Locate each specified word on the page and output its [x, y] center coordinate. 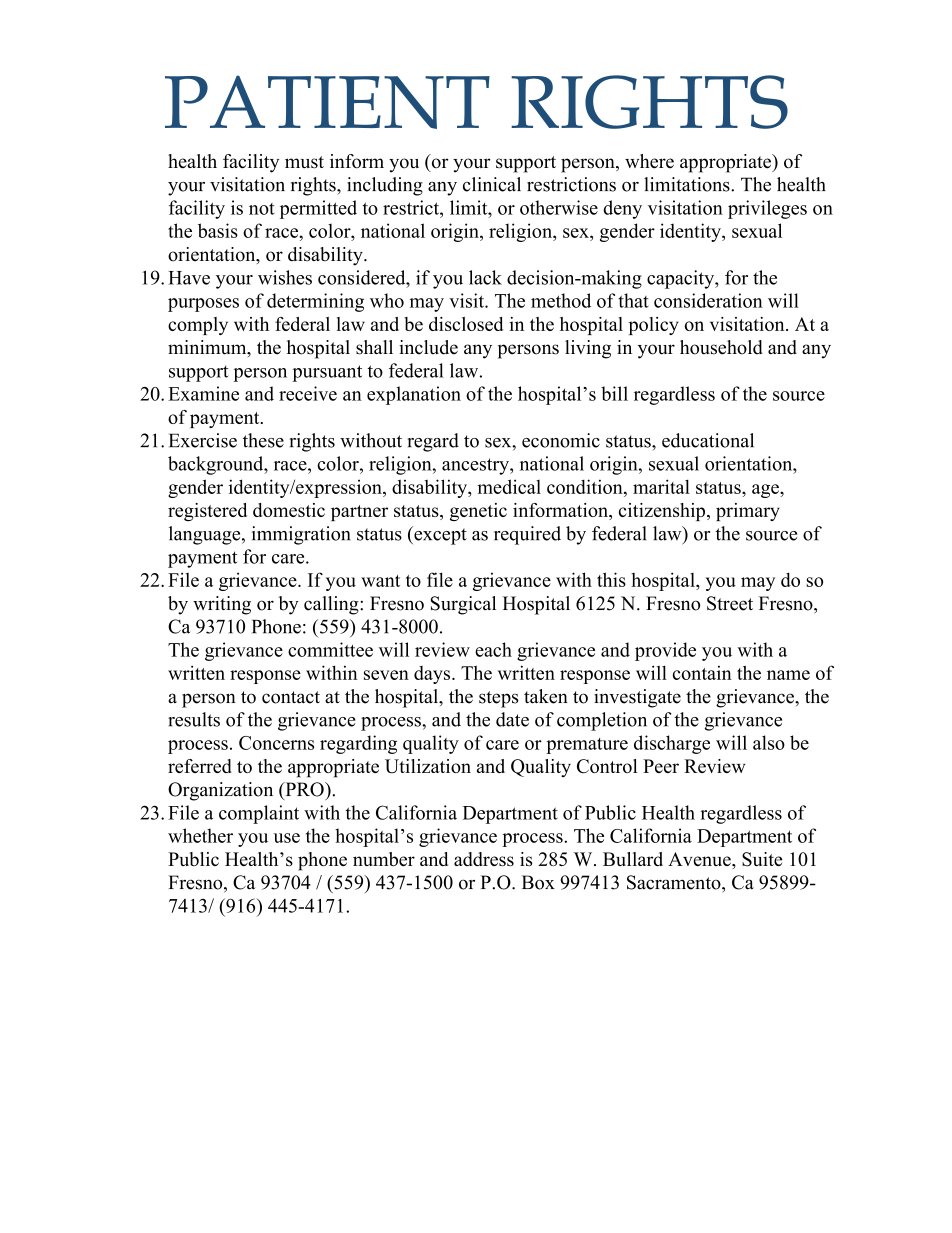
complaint [259, 814]
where [649, 161]
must [304, 162]
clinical [492, 184]
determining [315, 302]
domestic [289, 510]
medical [509, 486]
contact [291, 697]
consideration [708, 300]
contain [702, 673]
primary [748, 512]
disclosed [466, 324]
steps [498, 699]
